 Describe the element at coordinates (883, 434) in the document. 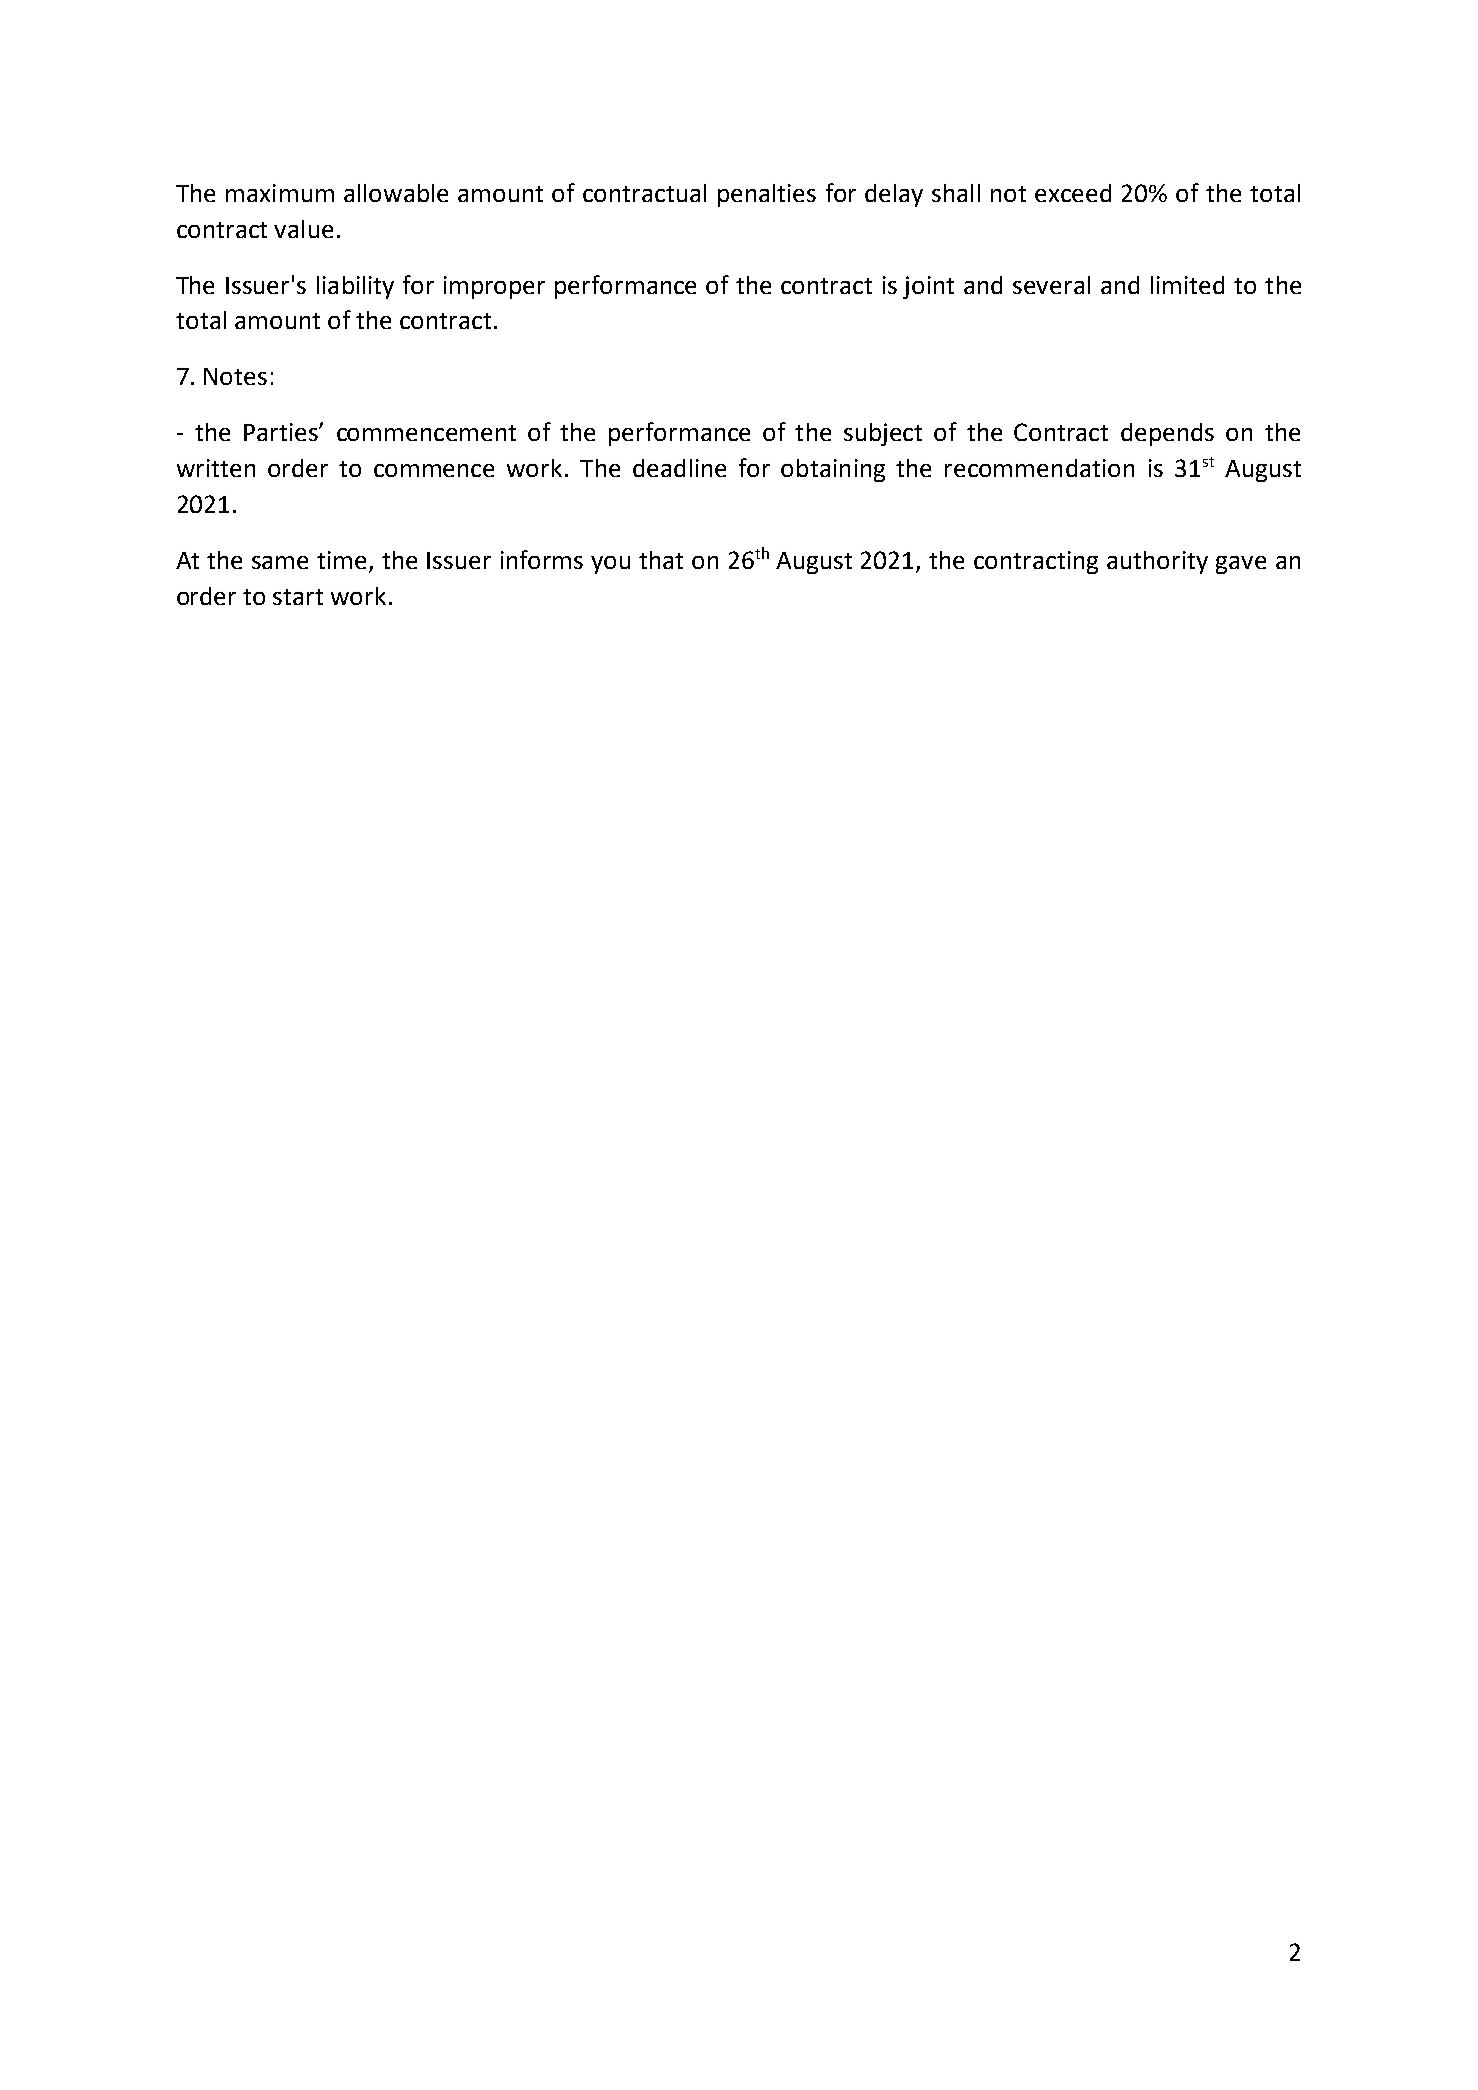

I see `subject` at that location.
